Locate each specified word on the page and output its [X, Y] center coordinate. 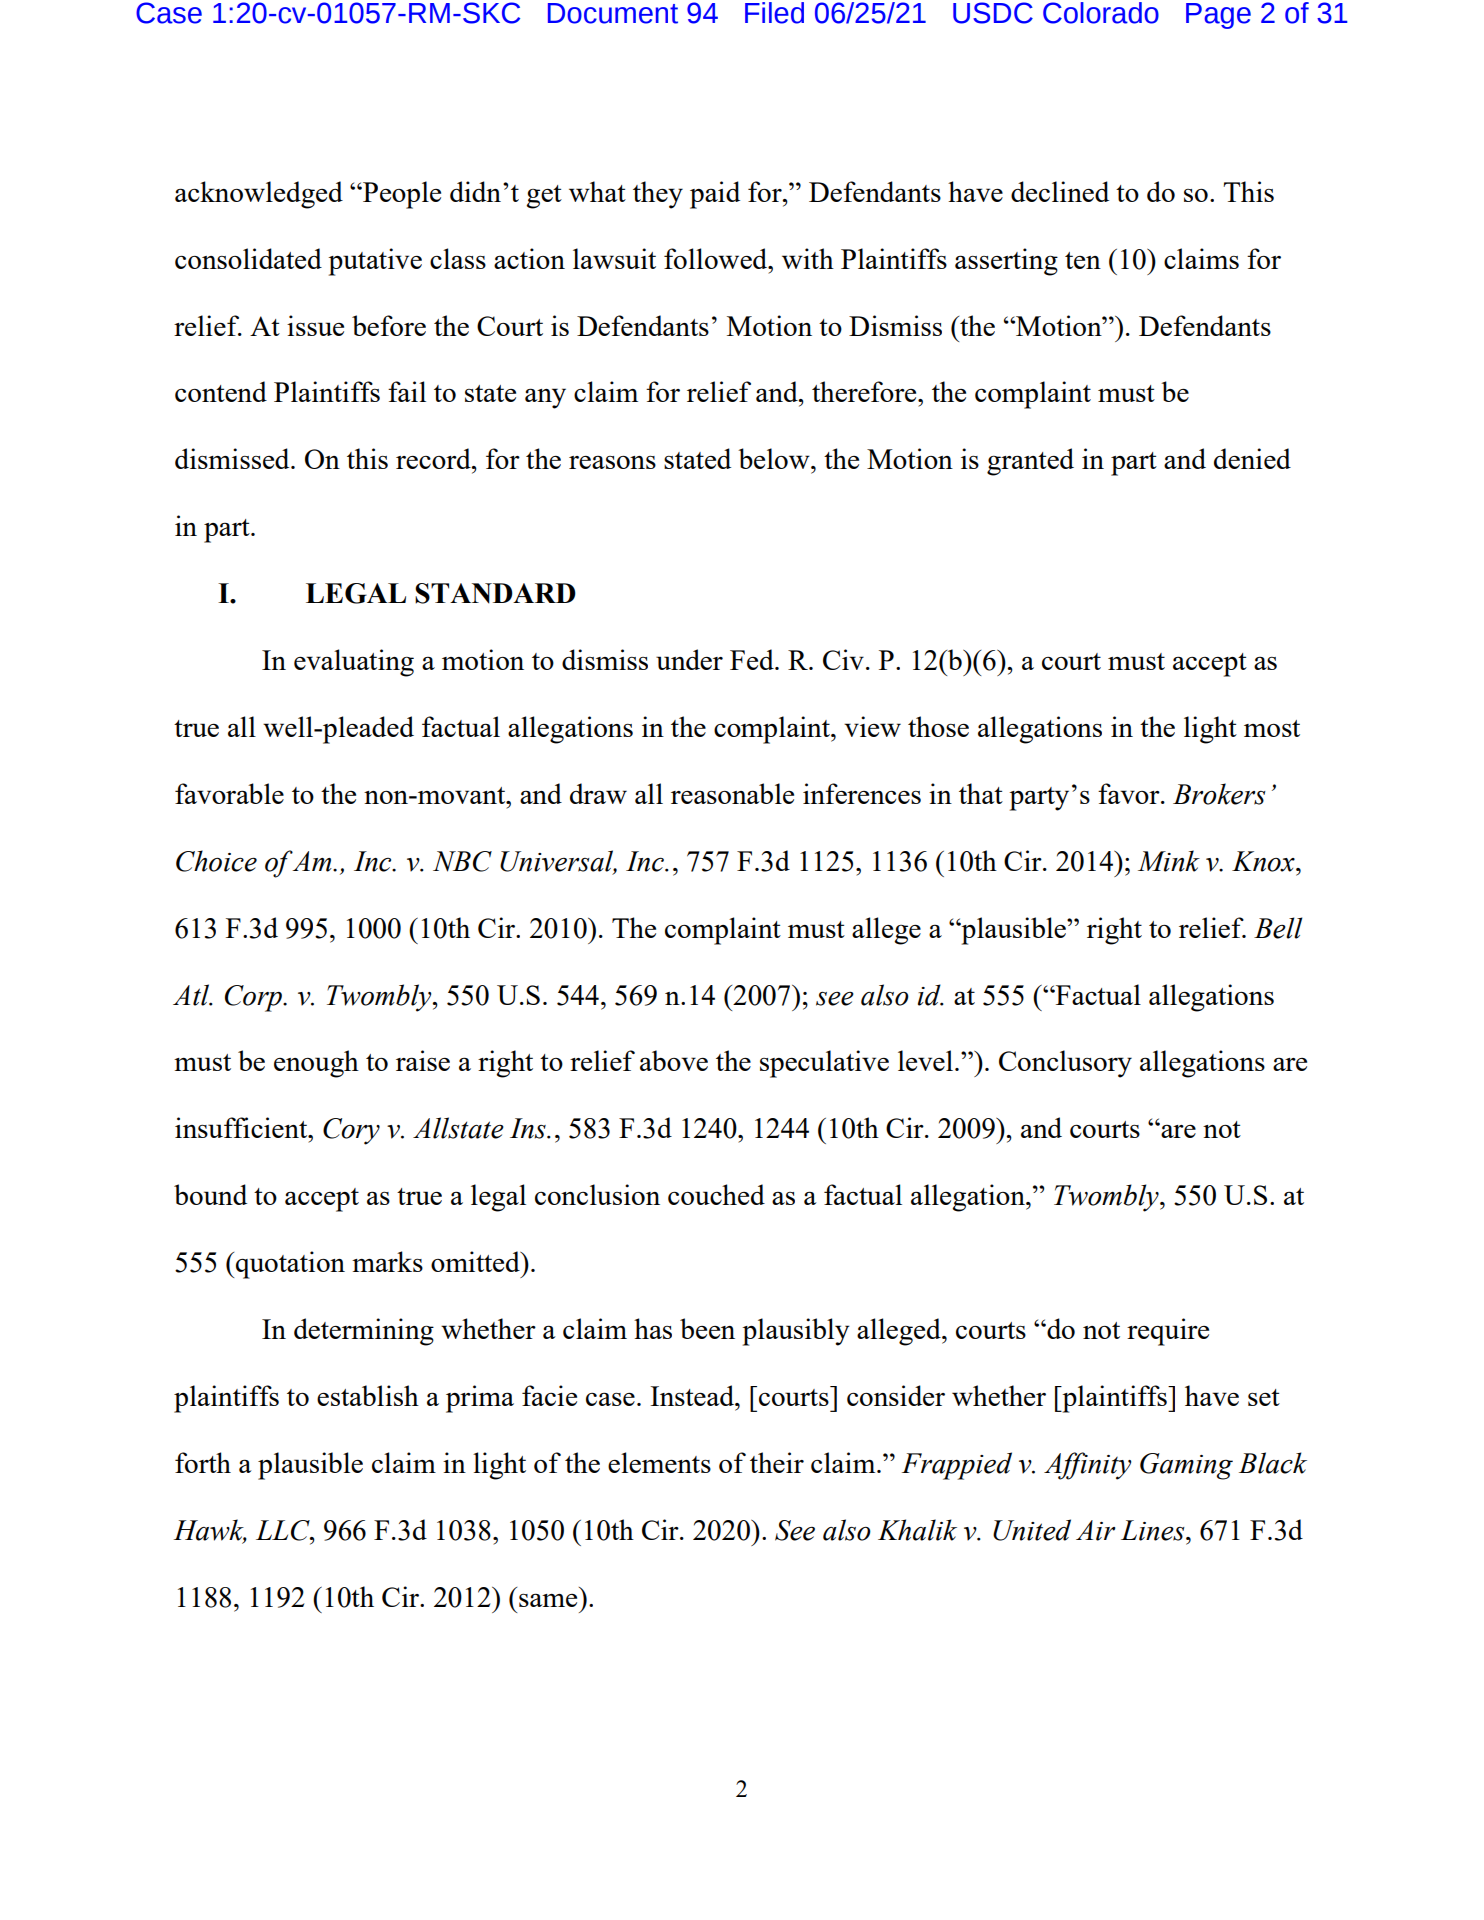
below [775, 458]
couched [716, 1194]
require [1168, 1332]
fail [407, 391]
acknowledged [259, 195]
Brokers [1219, 794]
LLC [284, 1530]
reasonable [732, 793]
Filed [774, 13]
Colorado [1101, 13]
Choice [216, 861]
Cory [351, 1131]
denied [1252, 458]
